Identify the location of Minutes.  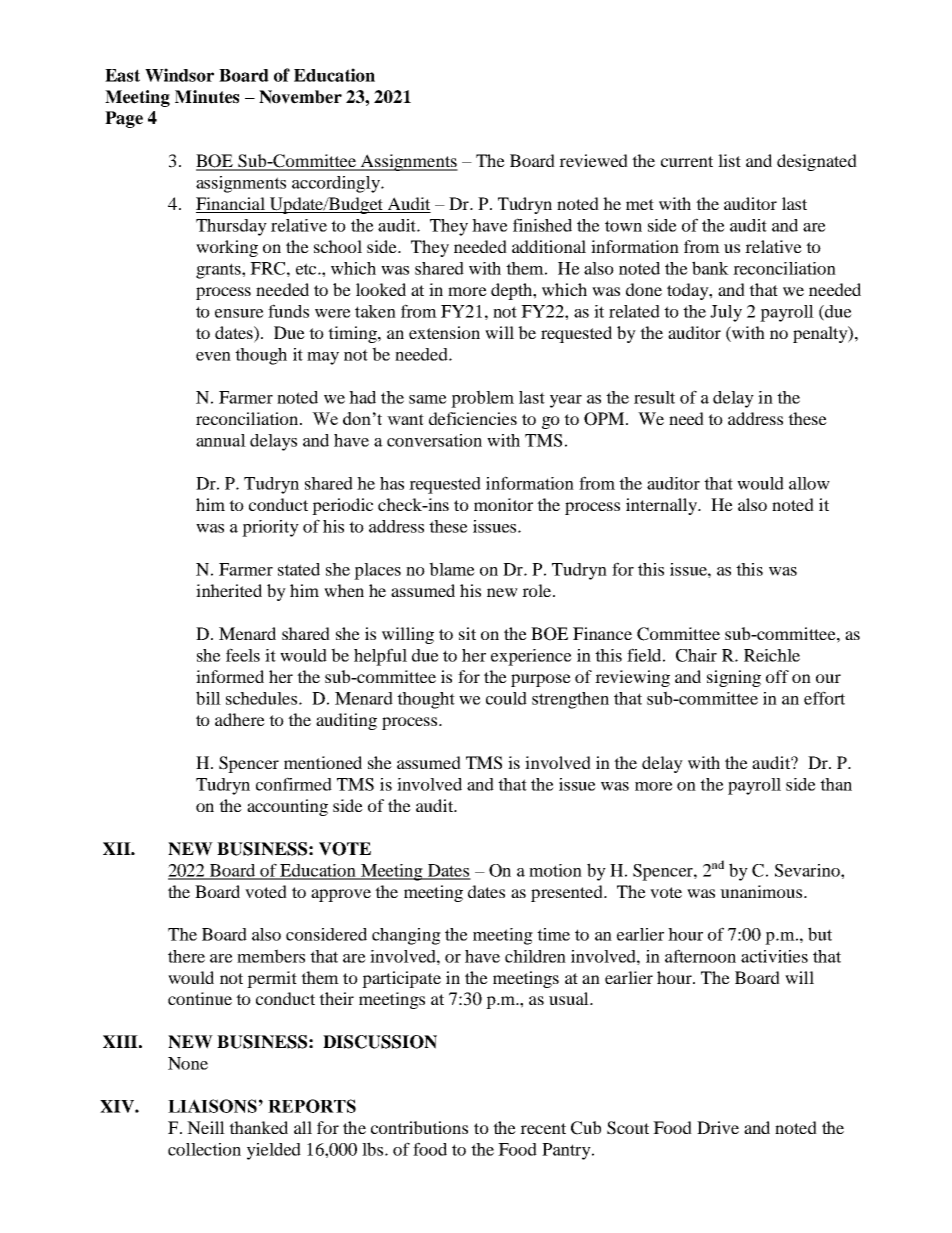
(207, 97).
